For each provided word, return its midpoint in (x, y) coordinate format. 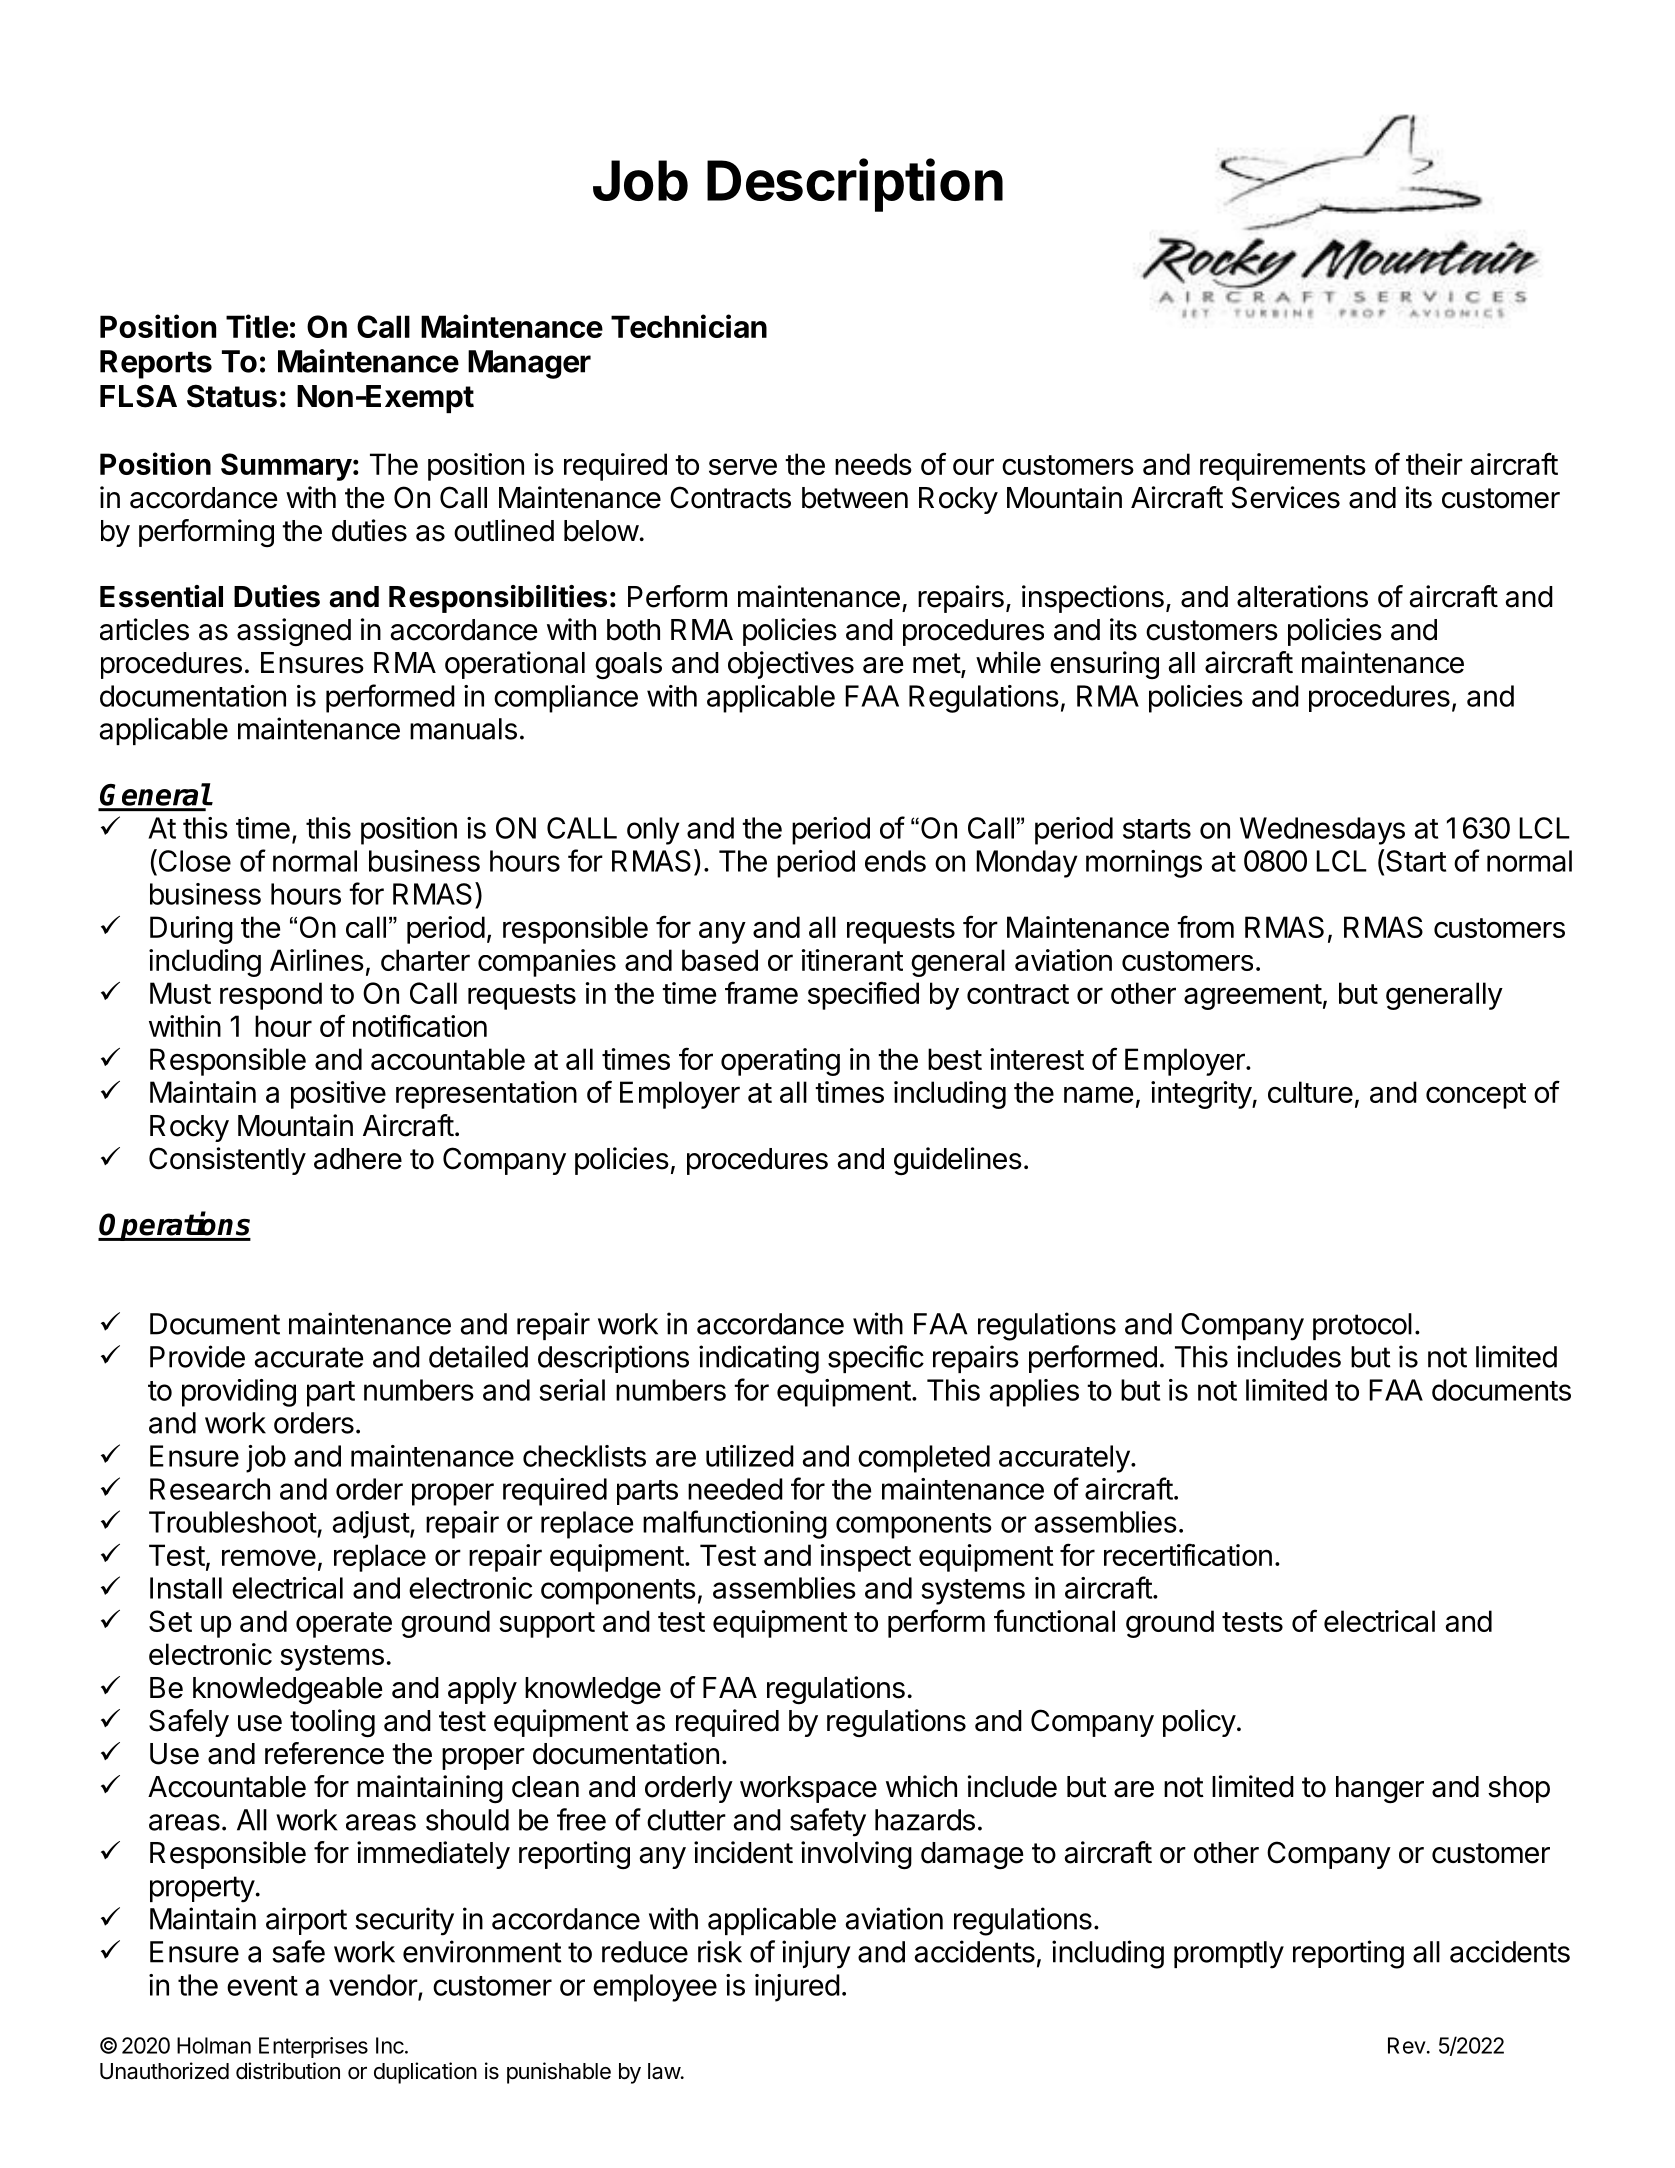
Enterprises (313, 2047)
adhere (358, 1159)
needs (873, 464)
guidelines (958, 1161)
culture (1310, 1092)
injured (797, 1988)
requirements (1283, 467)
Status (232, 396)
